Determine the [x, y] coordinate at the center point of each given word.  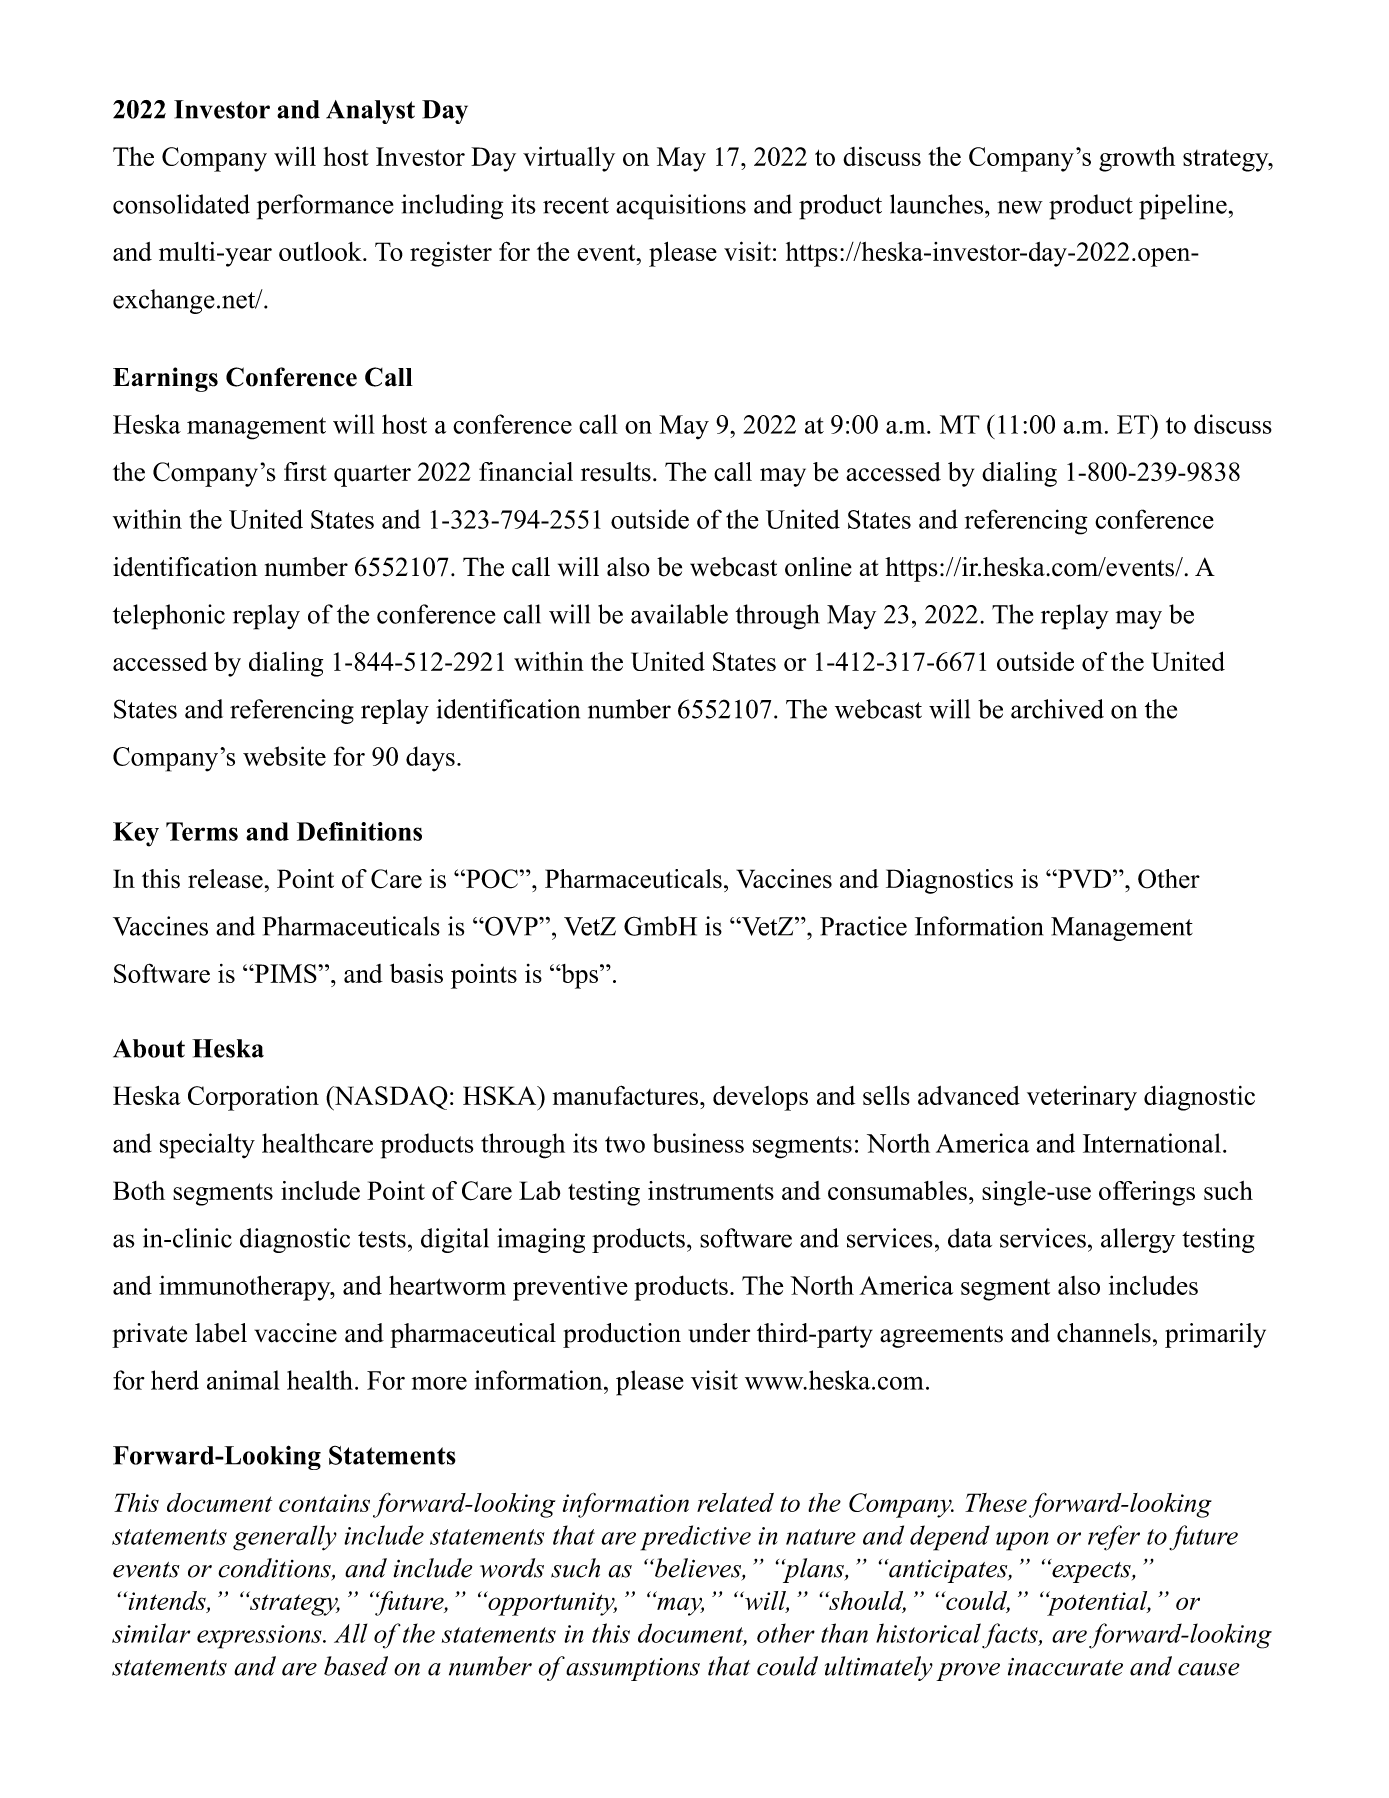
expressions [260, 1637]
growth [1137, 159]
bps [578, 976]
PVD [1083, 878]
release [225, 879]
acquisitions [681, 207]
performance [325, 207]
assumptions [633, 1669]
